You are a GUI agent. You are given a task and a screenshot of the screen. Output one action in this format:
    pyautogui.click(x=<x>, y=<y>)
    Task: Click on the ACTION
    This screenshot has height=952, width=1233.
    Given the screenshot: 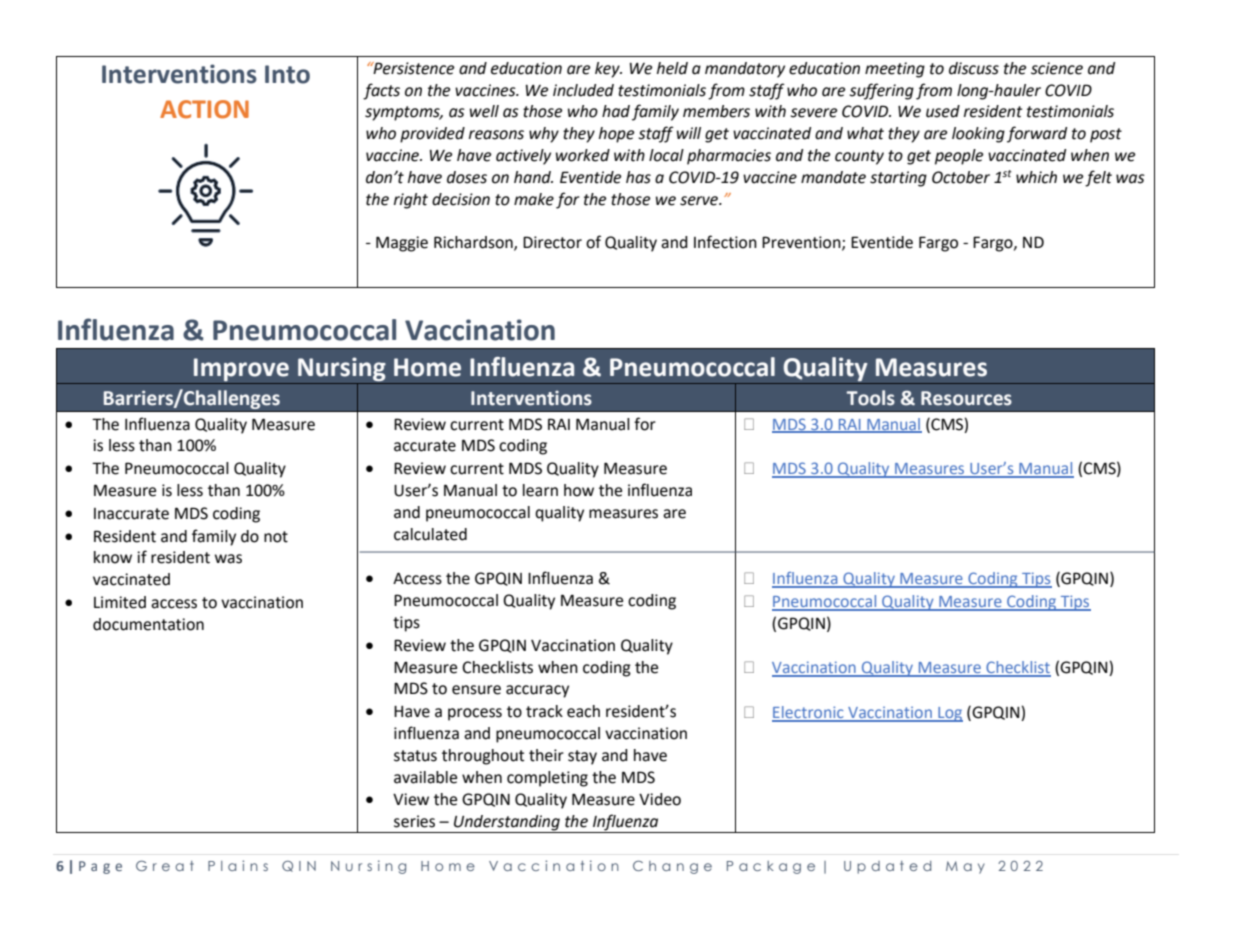 What is the action you would take?
    pyautogui.click(x=204, y=109)
